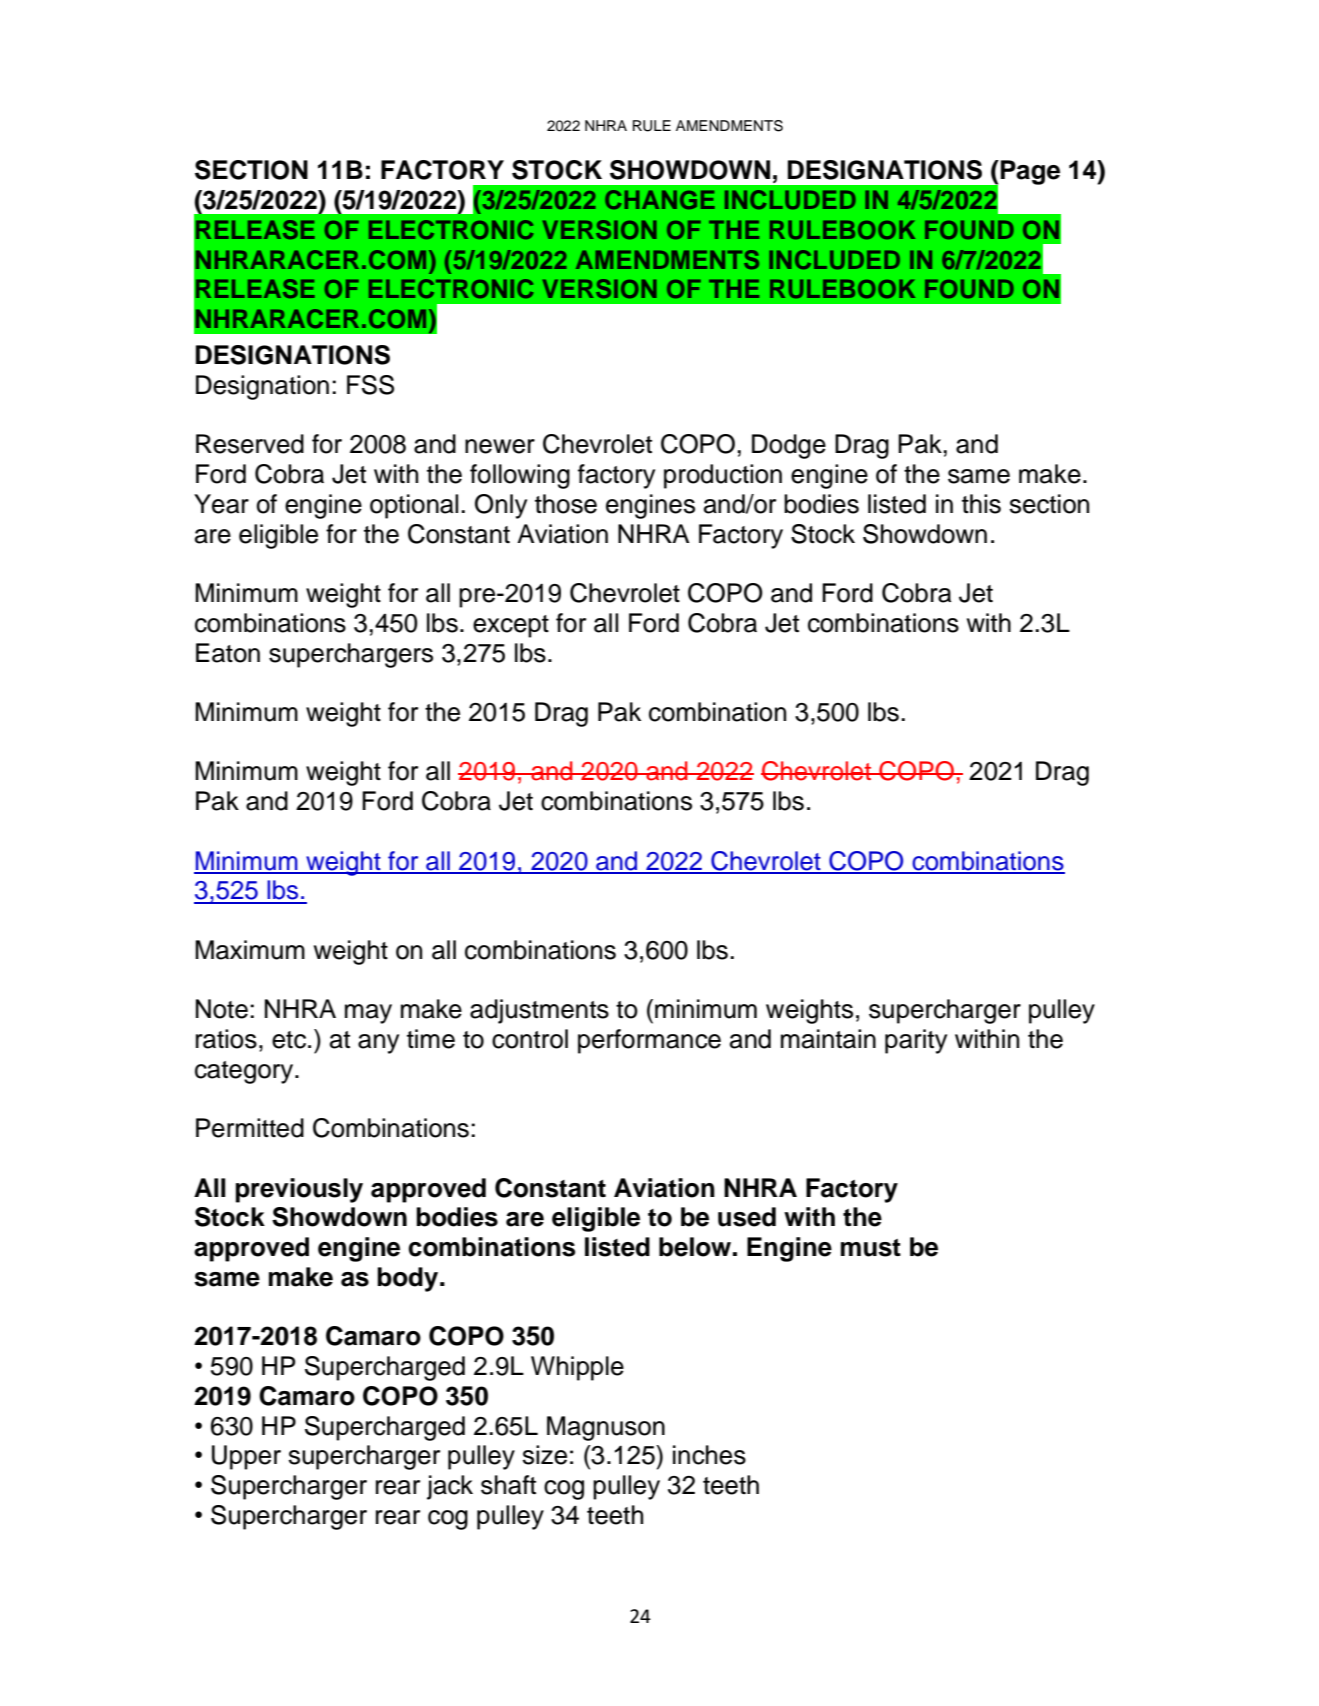  Describe the element at coordinates (250, 950) in the screenshot. I see `Maximum` at that location.
